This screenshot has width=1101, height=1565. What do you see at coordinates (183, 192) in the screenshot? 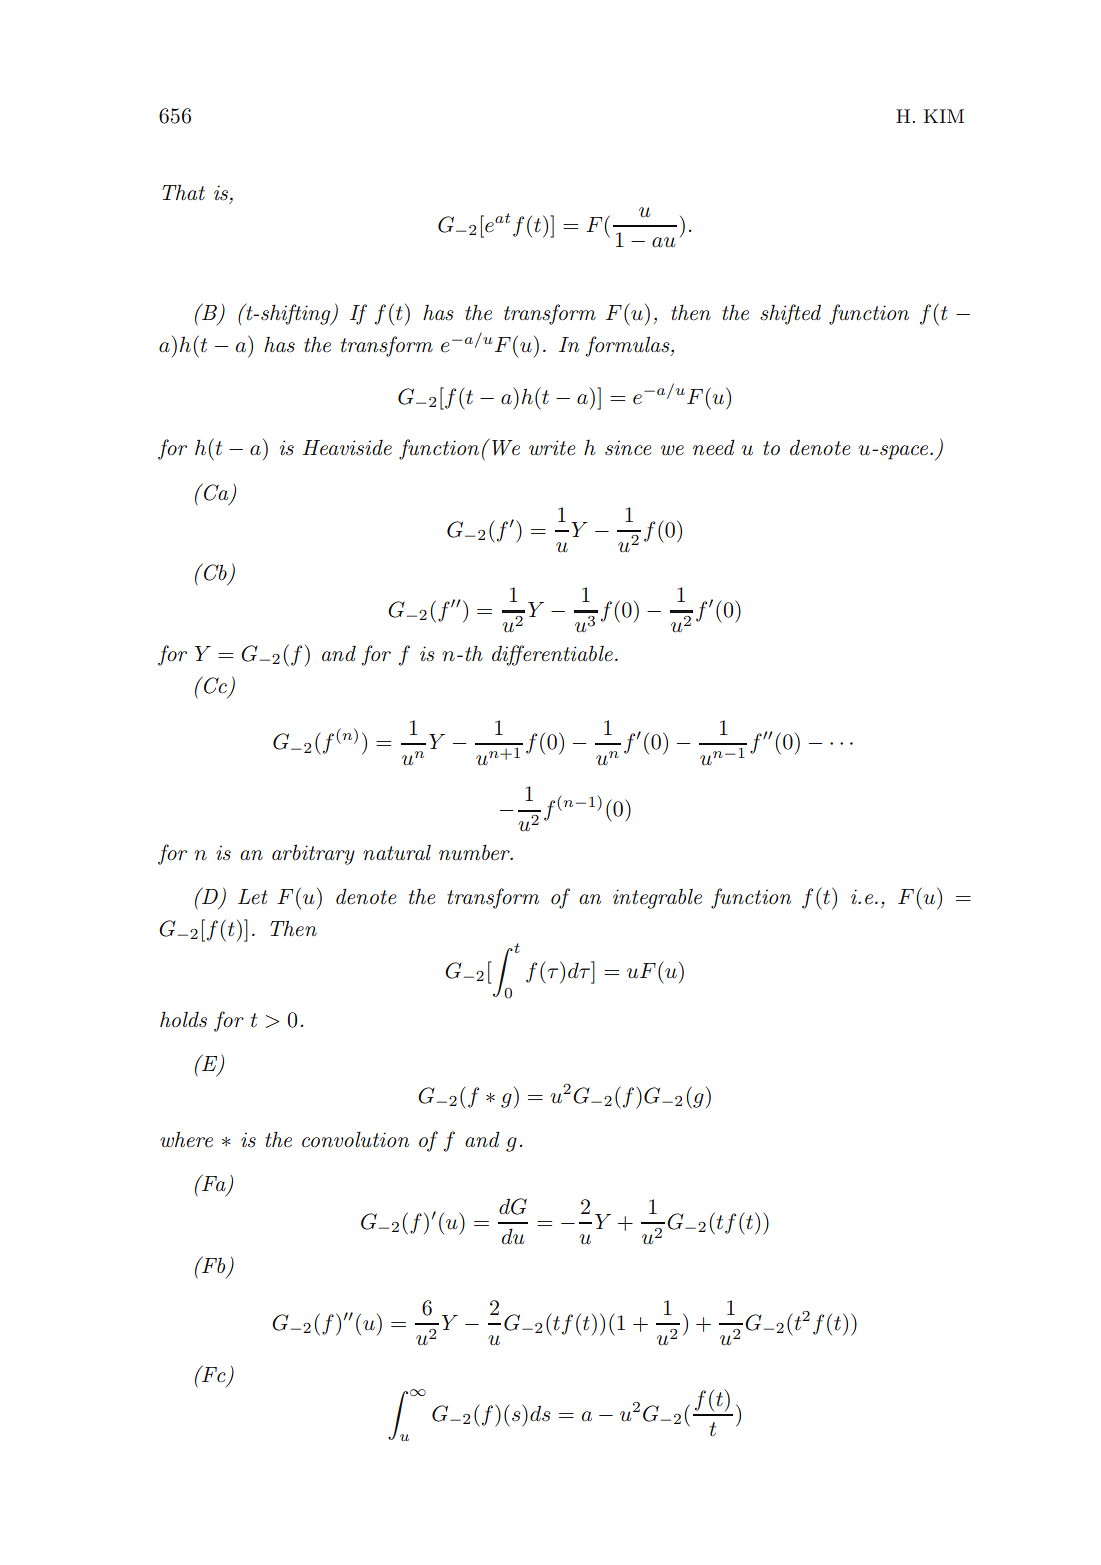
I see `That` at bounding box center [183, 192].
